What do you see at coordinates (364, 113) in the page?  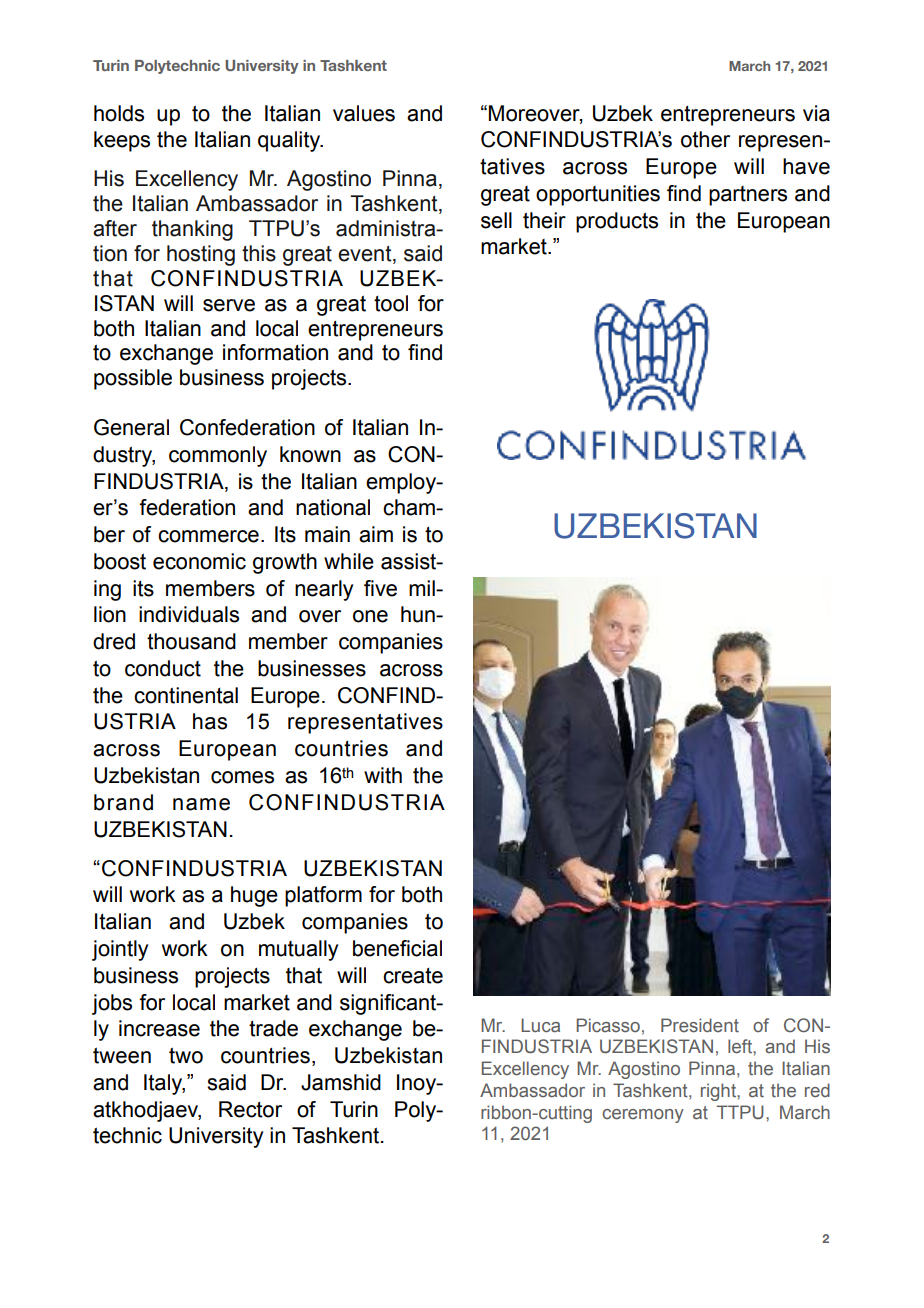 I see `values` at bounding box center [364, 113].
